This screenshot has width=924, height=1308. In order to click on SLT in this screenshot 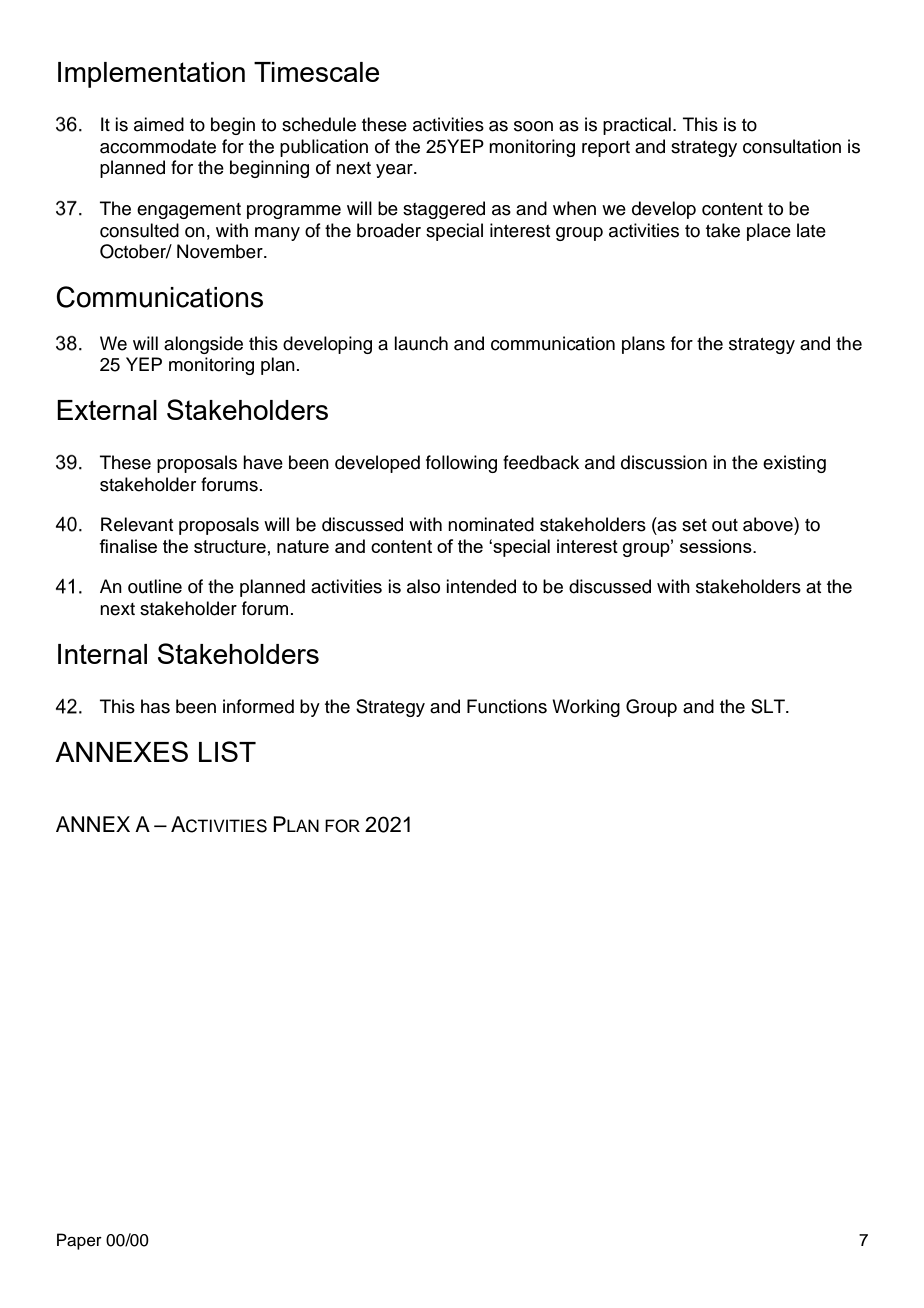, I will do `click(769, 706)`.
